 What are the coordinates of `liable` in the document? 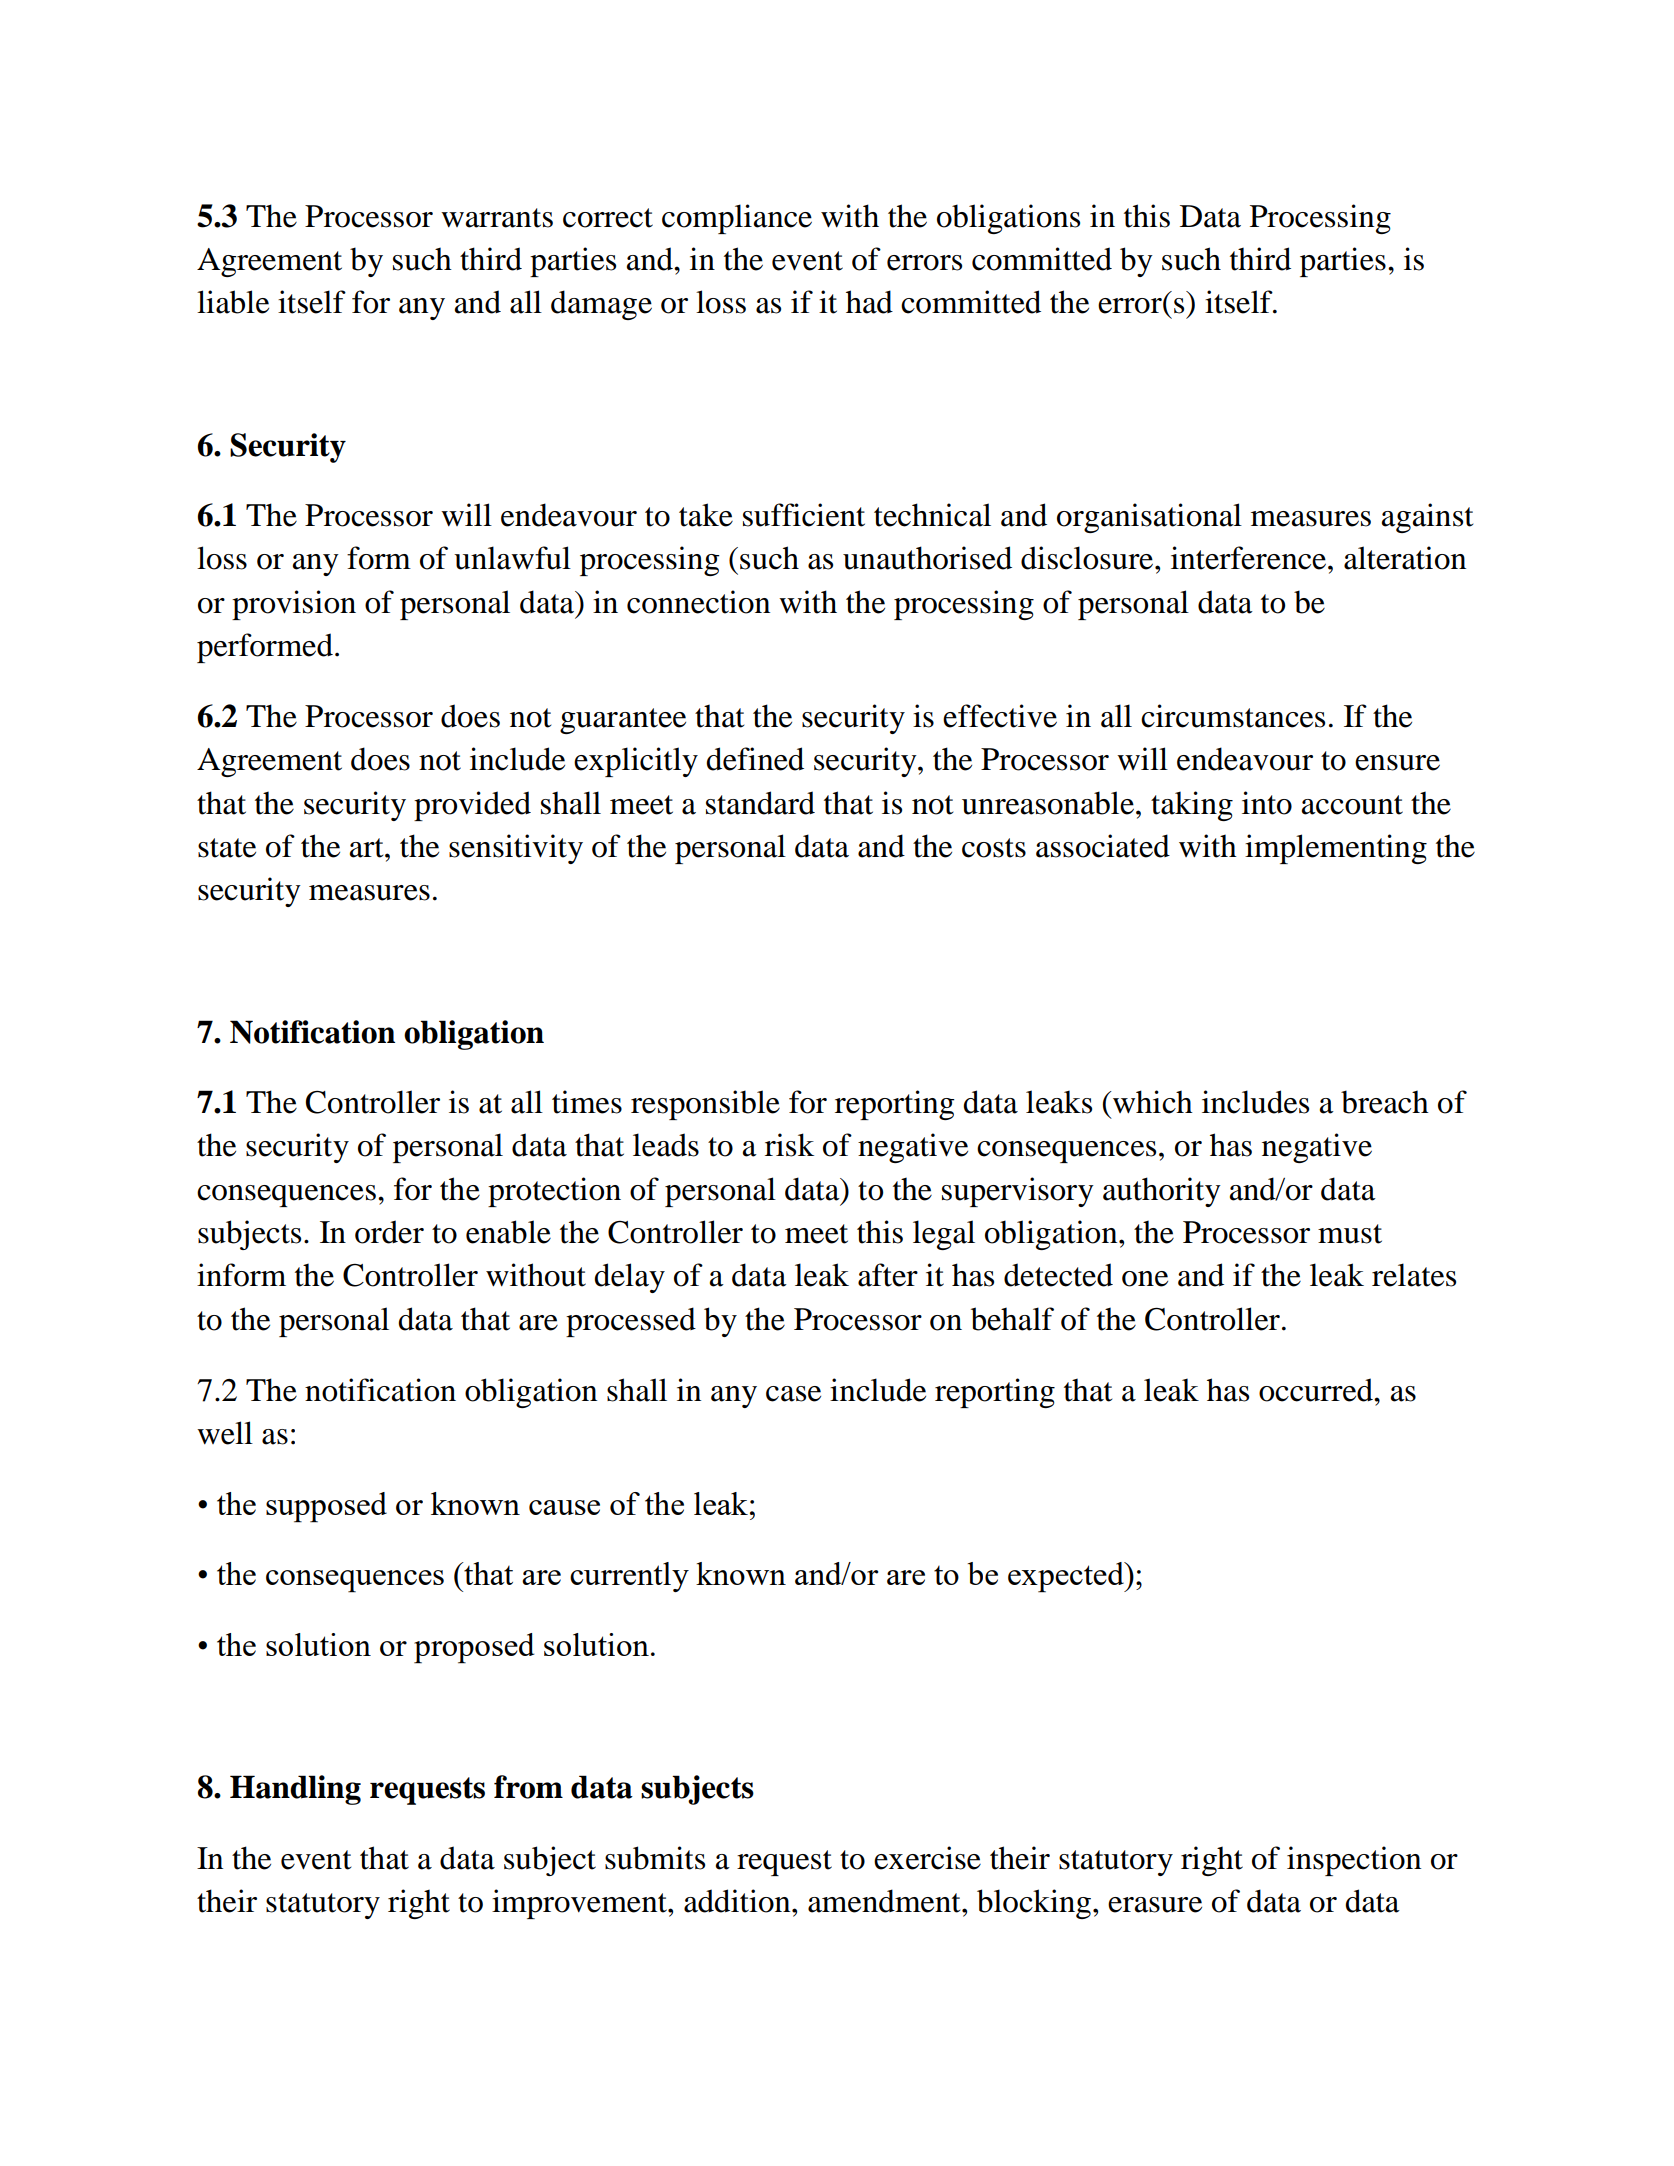 It's located at (233, 302).
